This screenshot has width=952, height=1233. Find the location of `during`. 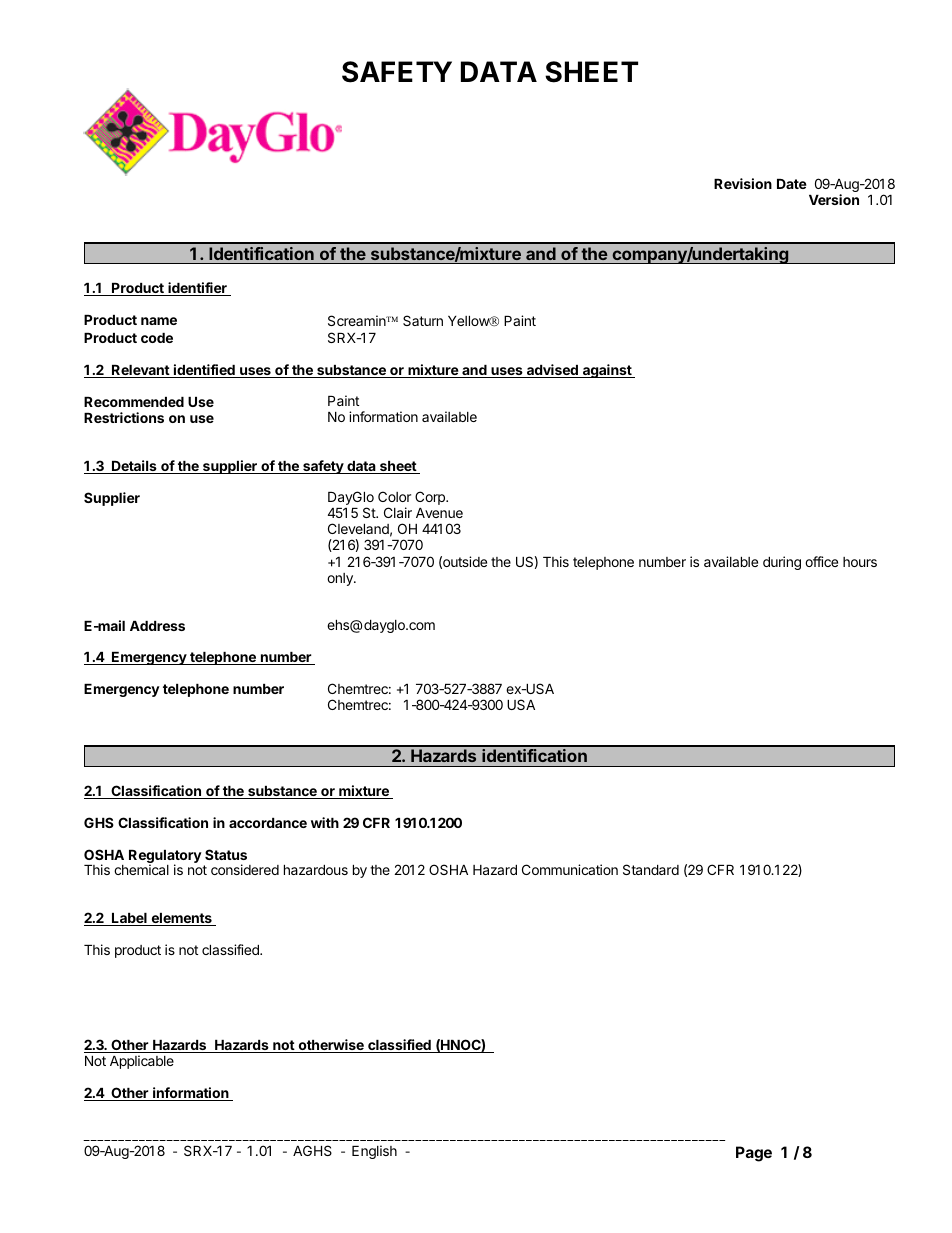

during is located at coordinates (782, 563).
